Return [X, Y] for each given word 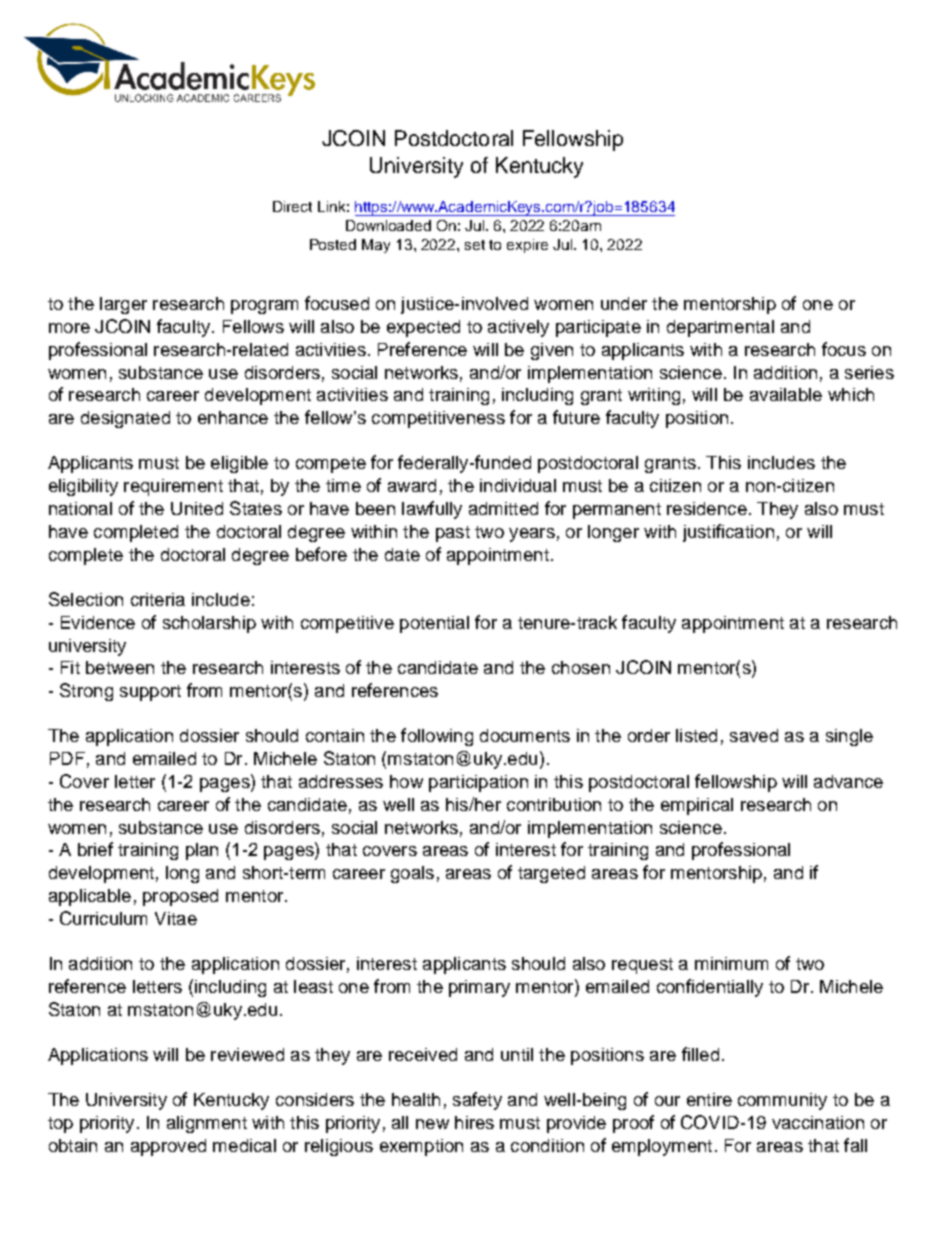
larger [123, 305]
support [150, 693]
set [475, 245]
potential [434, 624]
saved [754, 735]
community [782, 1101]
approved [168, 1147]
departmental [720, 328]
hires [474, 1122]
